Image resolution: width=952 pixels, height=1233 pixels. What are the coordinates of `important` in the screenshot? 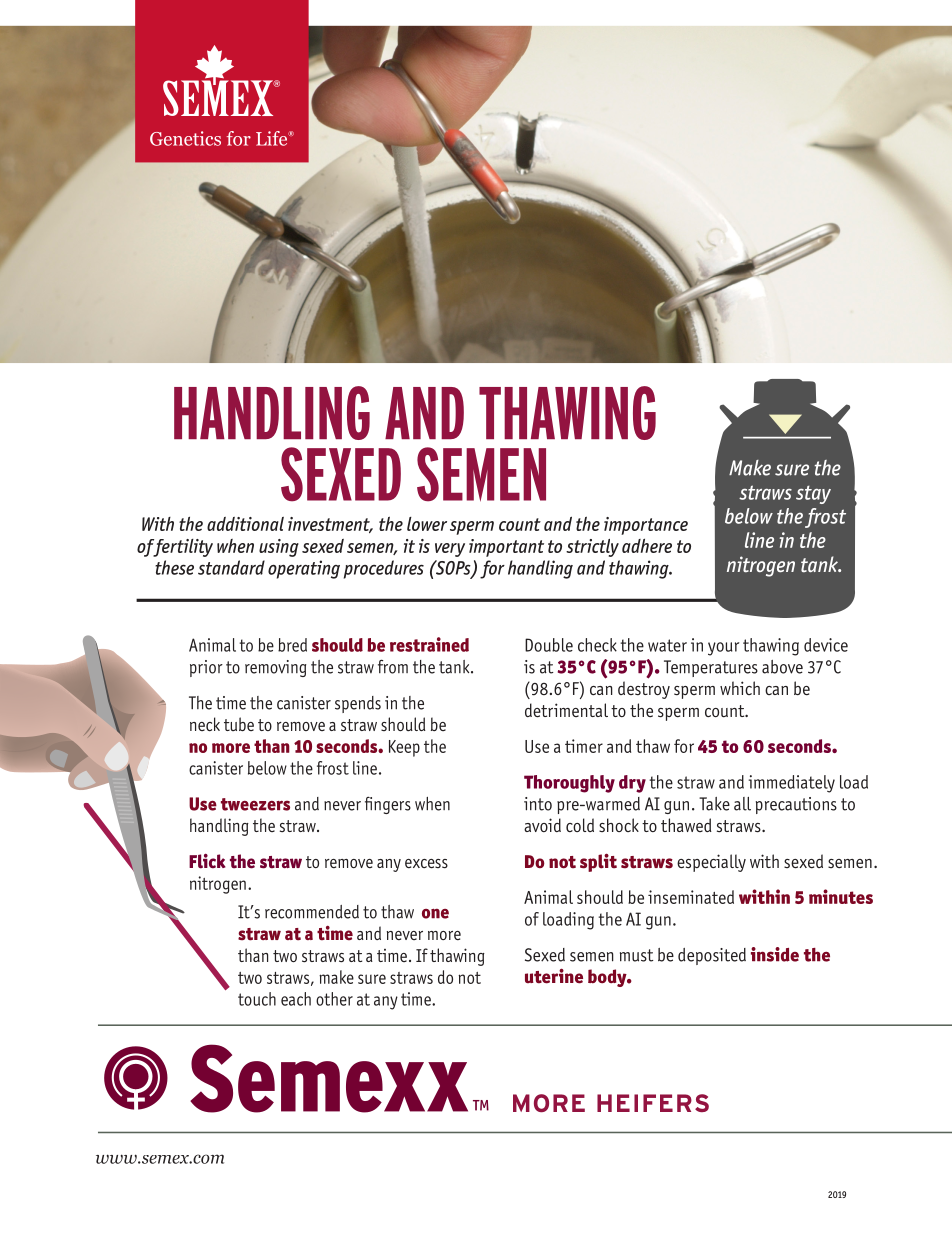 It's located at (506, 548).
